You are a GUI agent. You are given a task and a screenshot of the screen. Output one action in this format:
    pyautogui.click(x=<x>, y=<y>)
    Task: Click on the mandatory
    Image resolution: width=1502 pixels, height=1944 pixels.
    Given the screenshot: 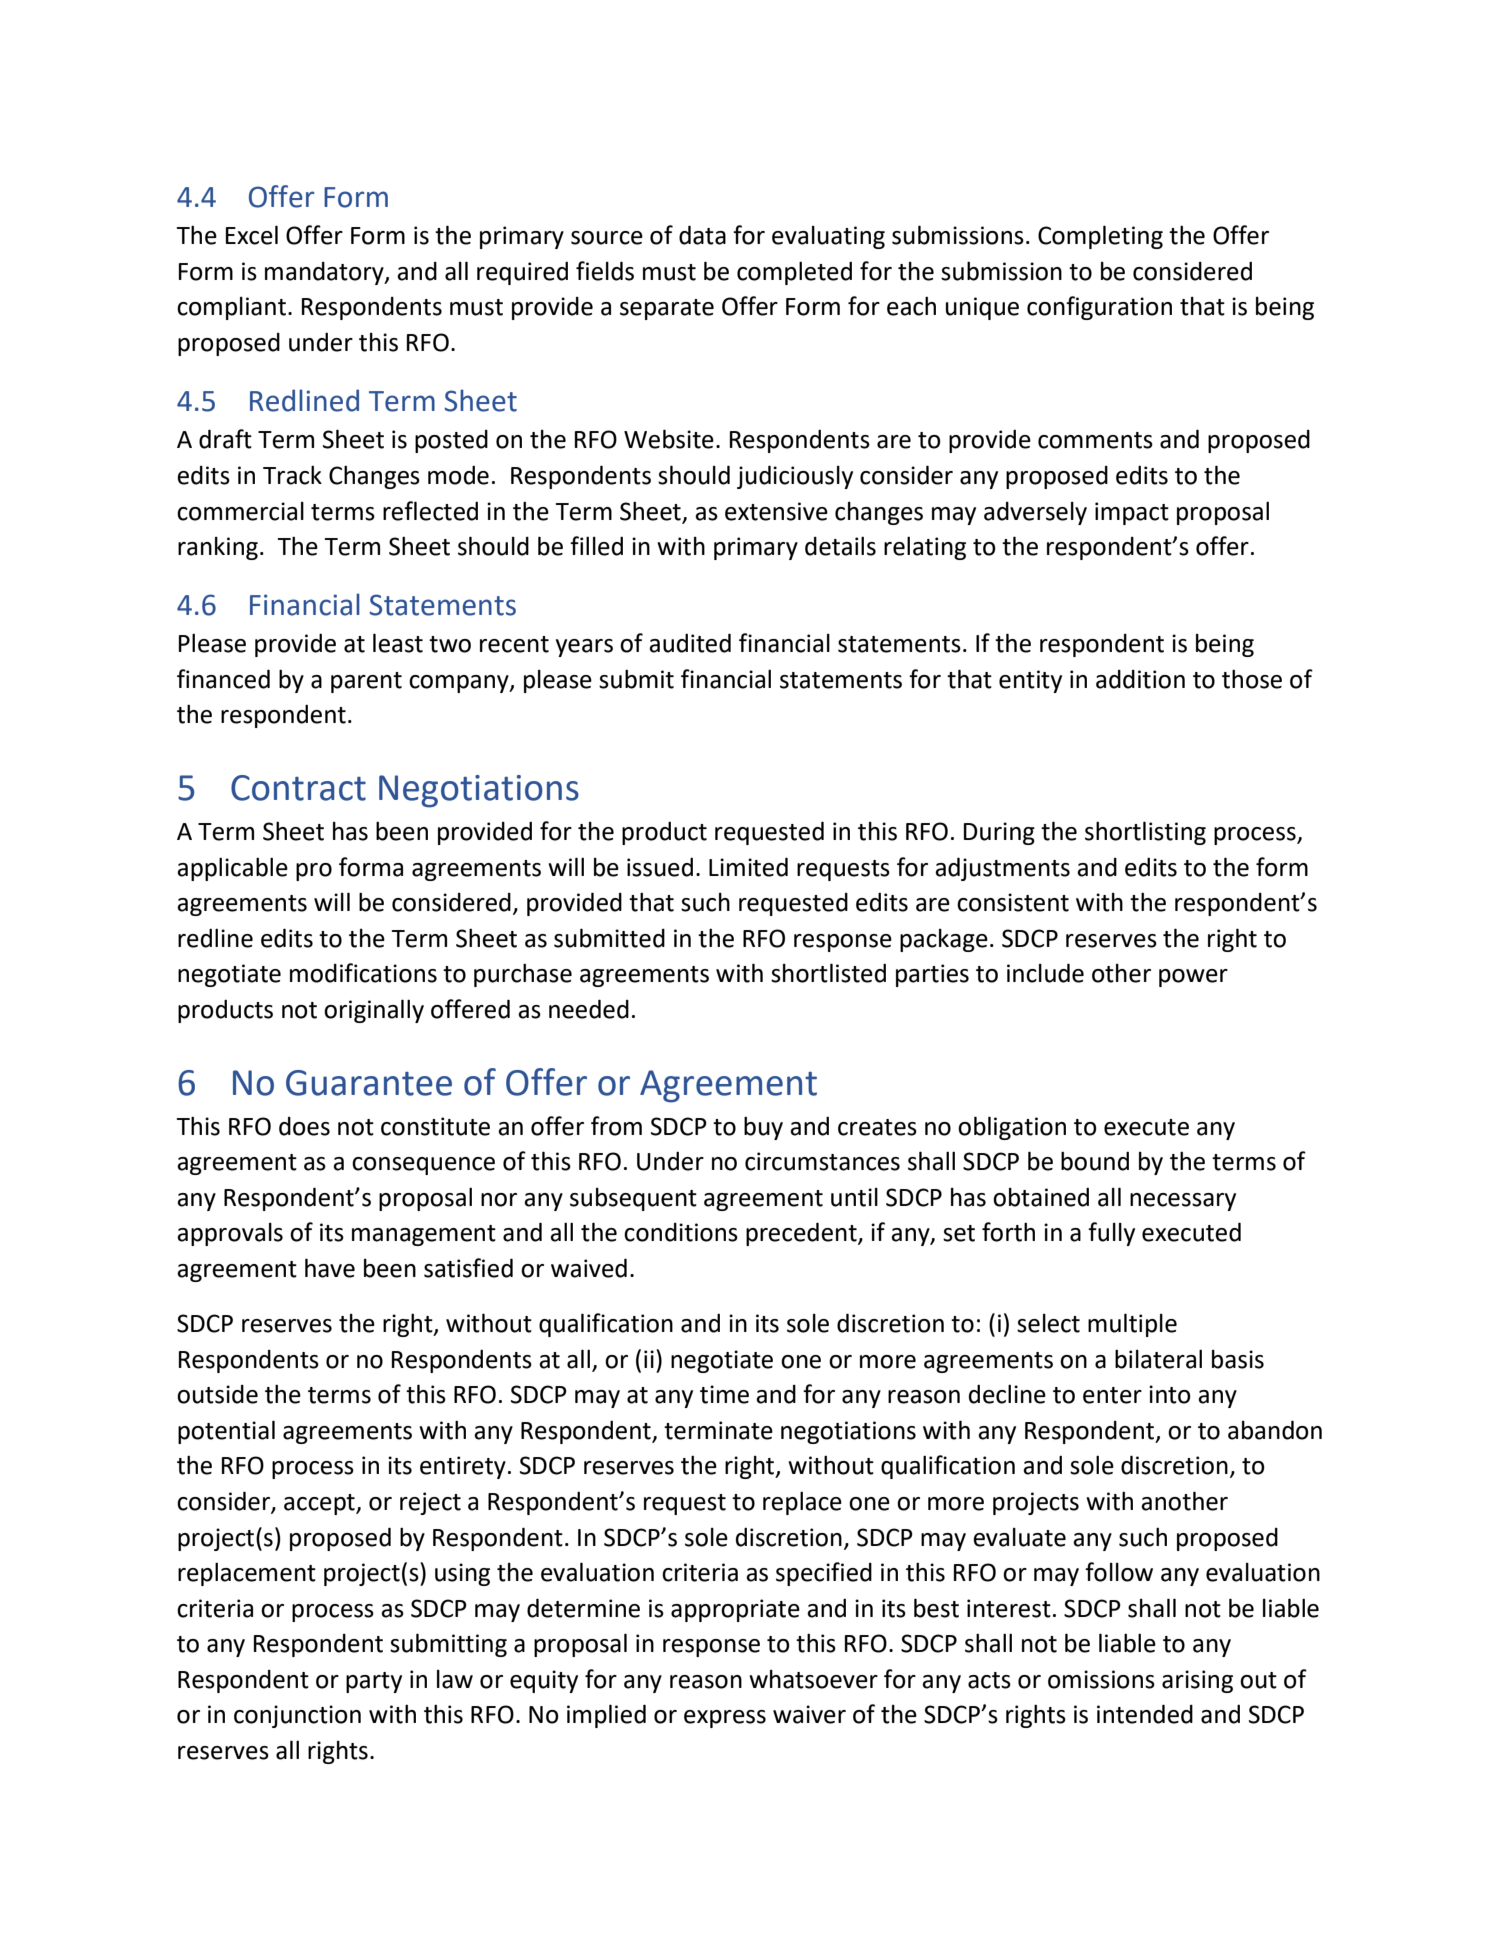 What is the action you would take?
    pyautogui.click(x=325, y=273)
